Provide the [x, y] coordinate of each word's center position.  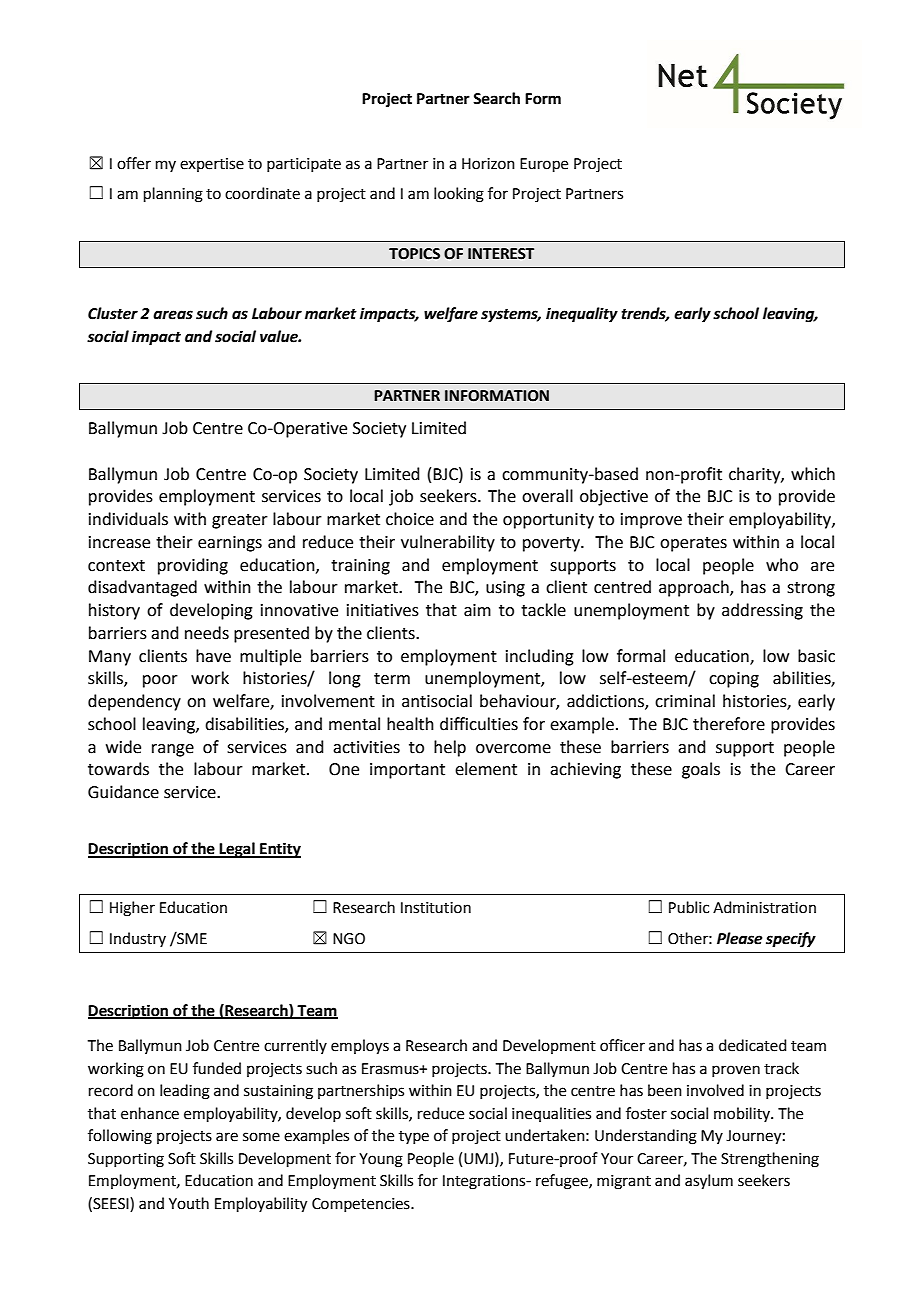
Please [739, 938]
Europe [544, 165]
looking [459, 195]
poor [160, 681]
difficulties [479, 724]
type [414, 1137]
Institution [436, 908]
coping [734, 680]
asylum [709, 1182]
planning [173, 195]
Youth [189, 1203]
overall [547, 496]
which [813, 474]
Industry [138, 939]
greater [240, 521]
